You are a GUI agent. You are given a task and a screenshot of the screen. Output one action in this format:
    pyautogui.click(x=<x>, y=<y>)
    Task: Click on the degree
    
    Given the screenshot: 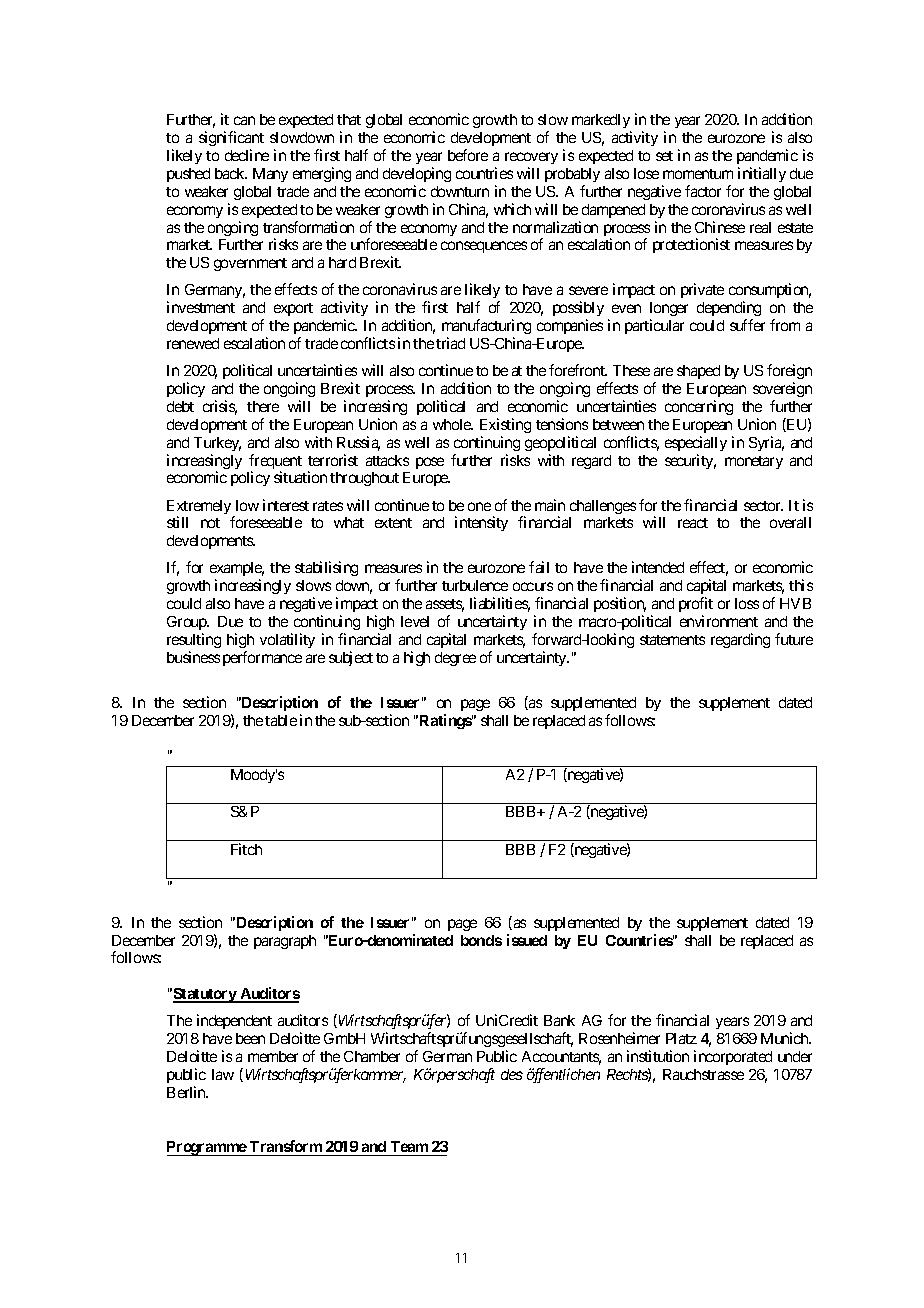 What is the action you would take?
    pyautogui.click(x=455, y=659)
